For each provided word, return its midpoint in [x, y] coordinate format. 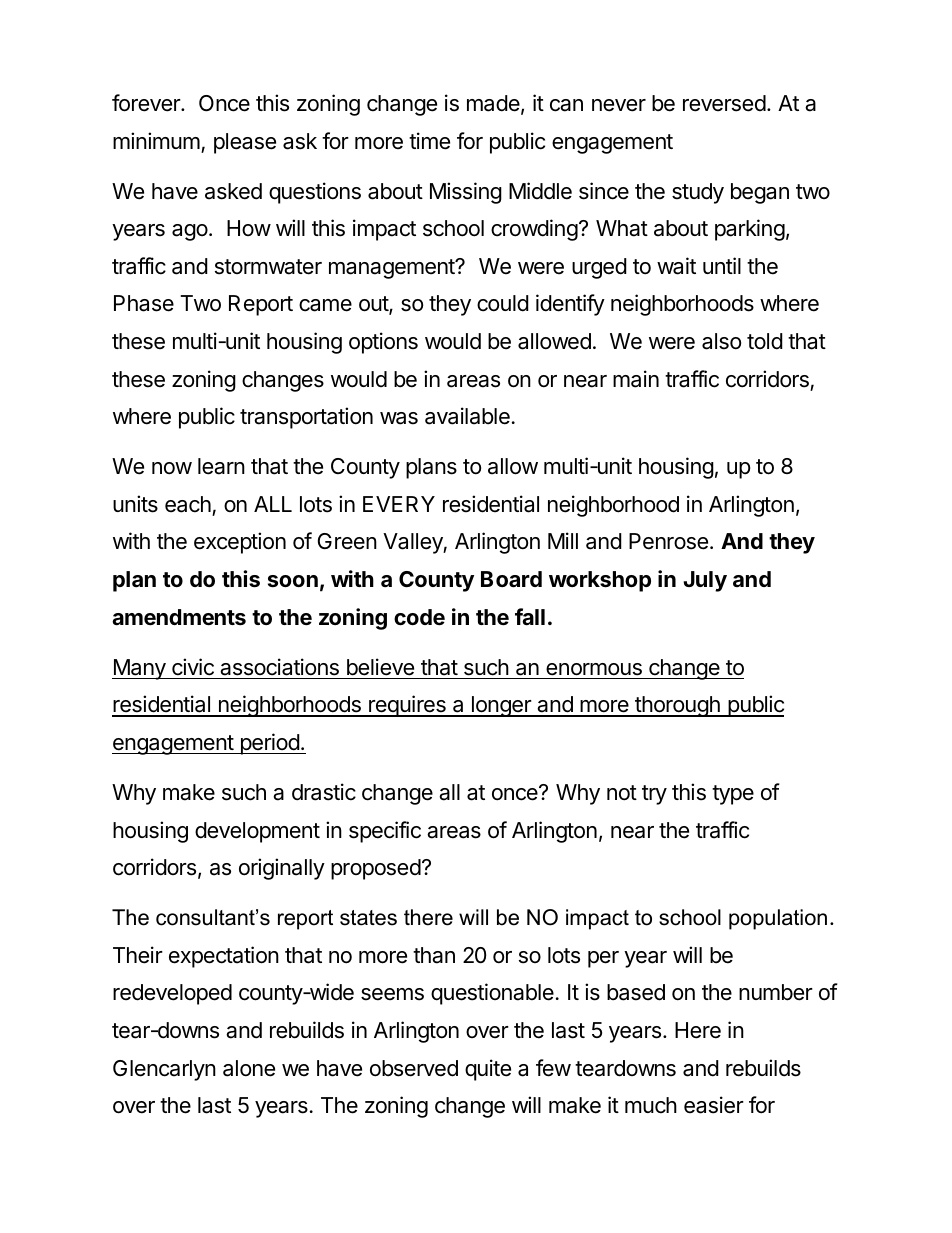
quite [488, 1070]
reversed [724, 103]
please [245, 143]
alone [249, 1068]
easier [714, 1105]
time [429, 141]
